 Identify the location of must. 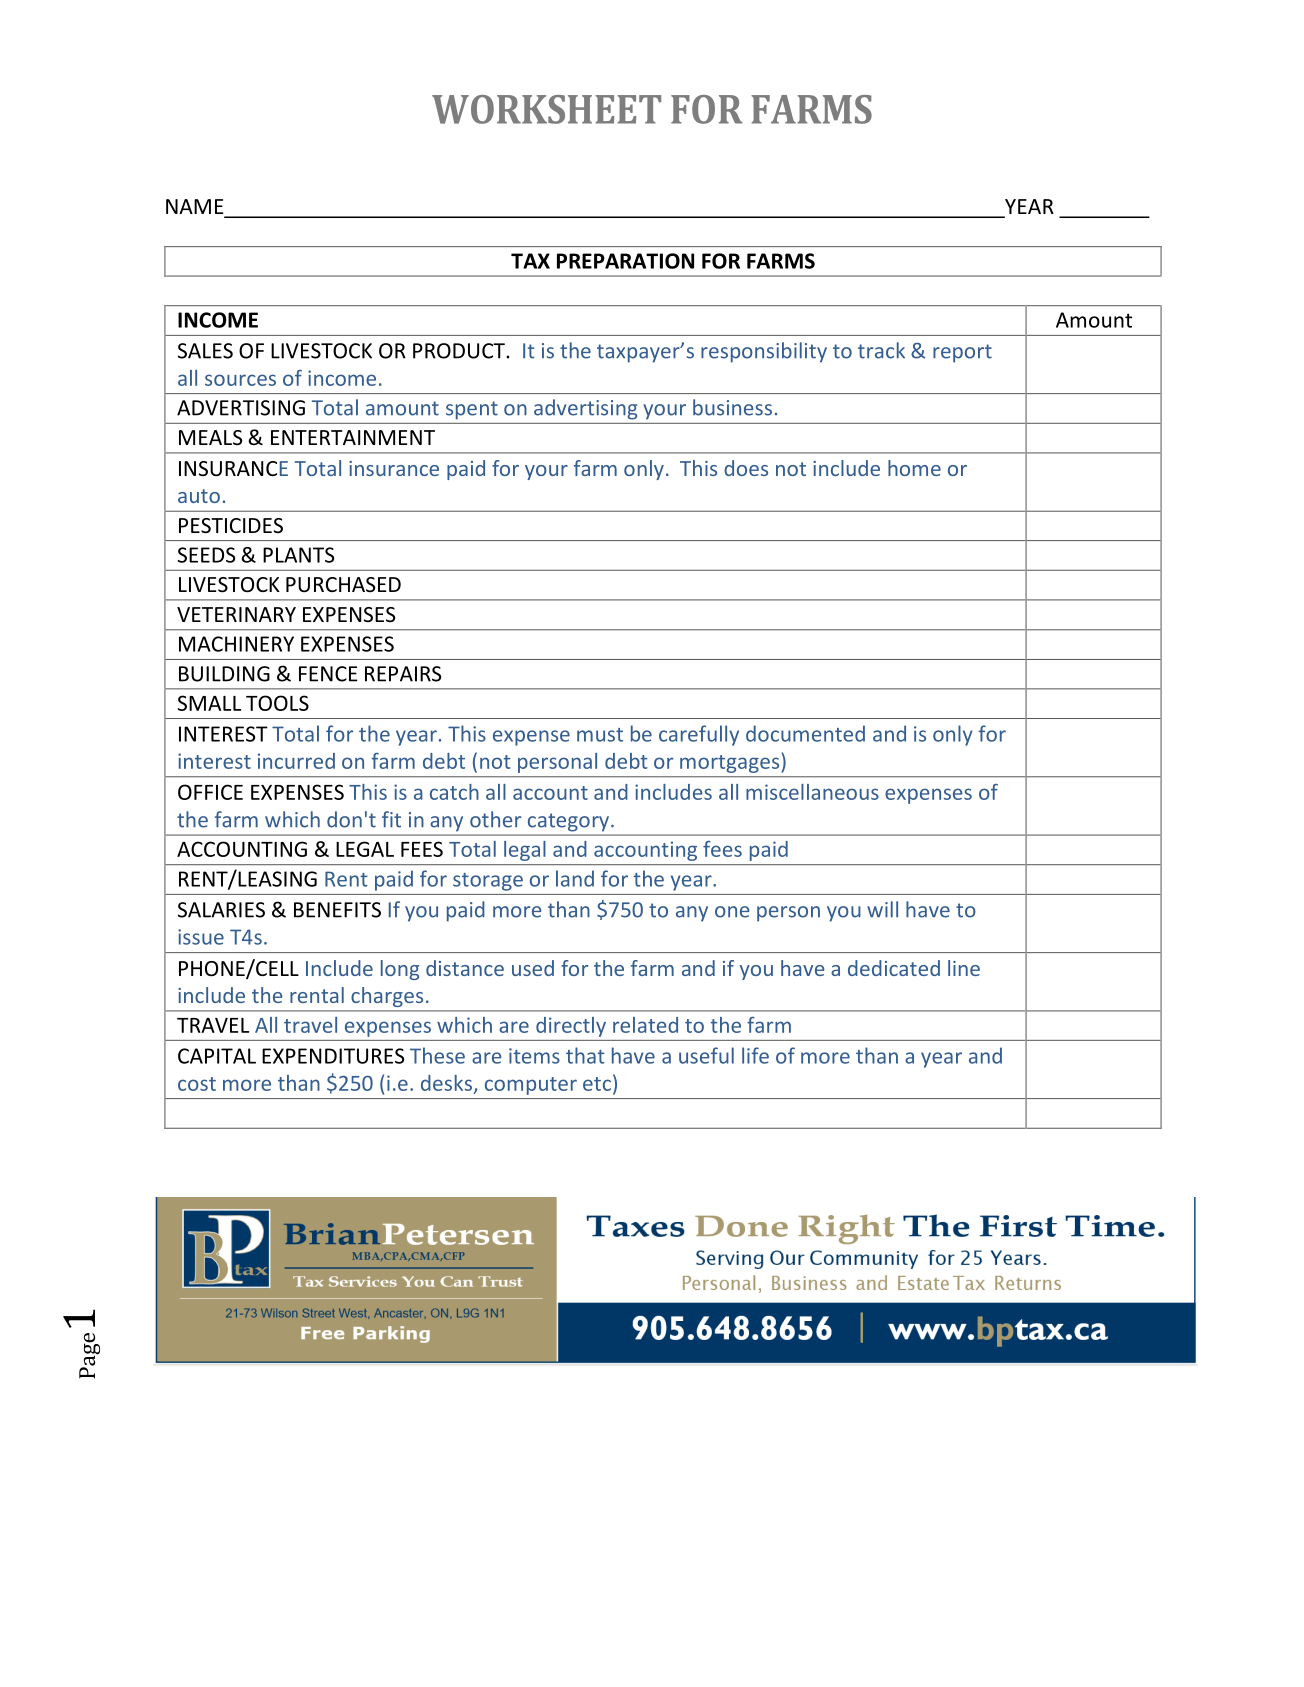
(600, 735).
